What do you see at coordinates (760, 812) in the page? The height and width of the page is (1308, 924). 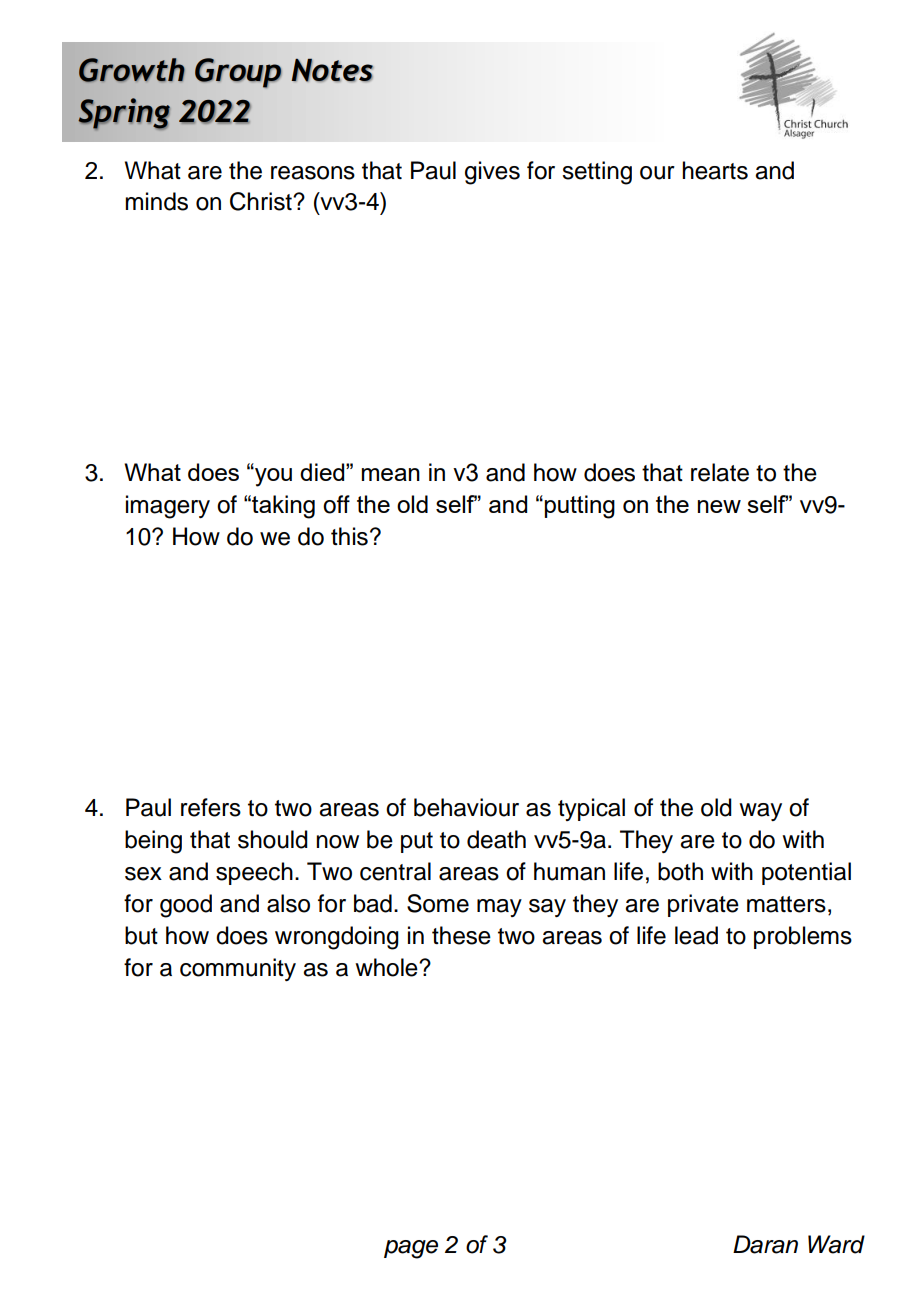 I see `way` at bounding box center [760, 812].
